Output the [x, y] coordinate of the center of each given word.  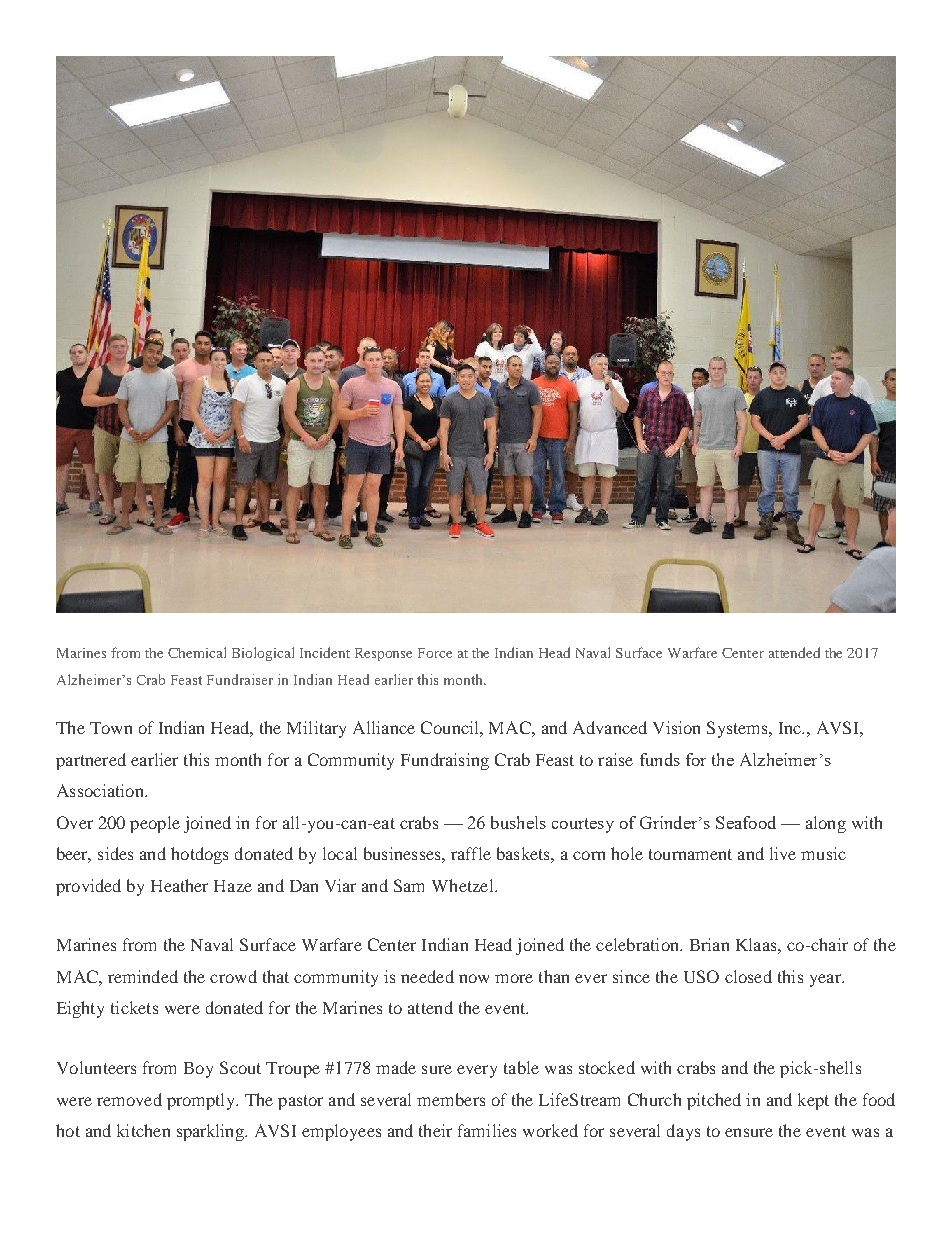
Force [435, 653]
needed [427, 976]
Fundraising [445, 761]
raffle [471, 853]
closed [748, 976]
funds [660, 759]
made [396, 1067]
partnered [91, 761]
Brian [709, 944]
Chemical [197, 652]
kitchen [143, 1130]
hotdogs [199, 855]
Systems [739, 729]
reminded [143, 976]
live [783, 853]
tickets [134, 1007]
